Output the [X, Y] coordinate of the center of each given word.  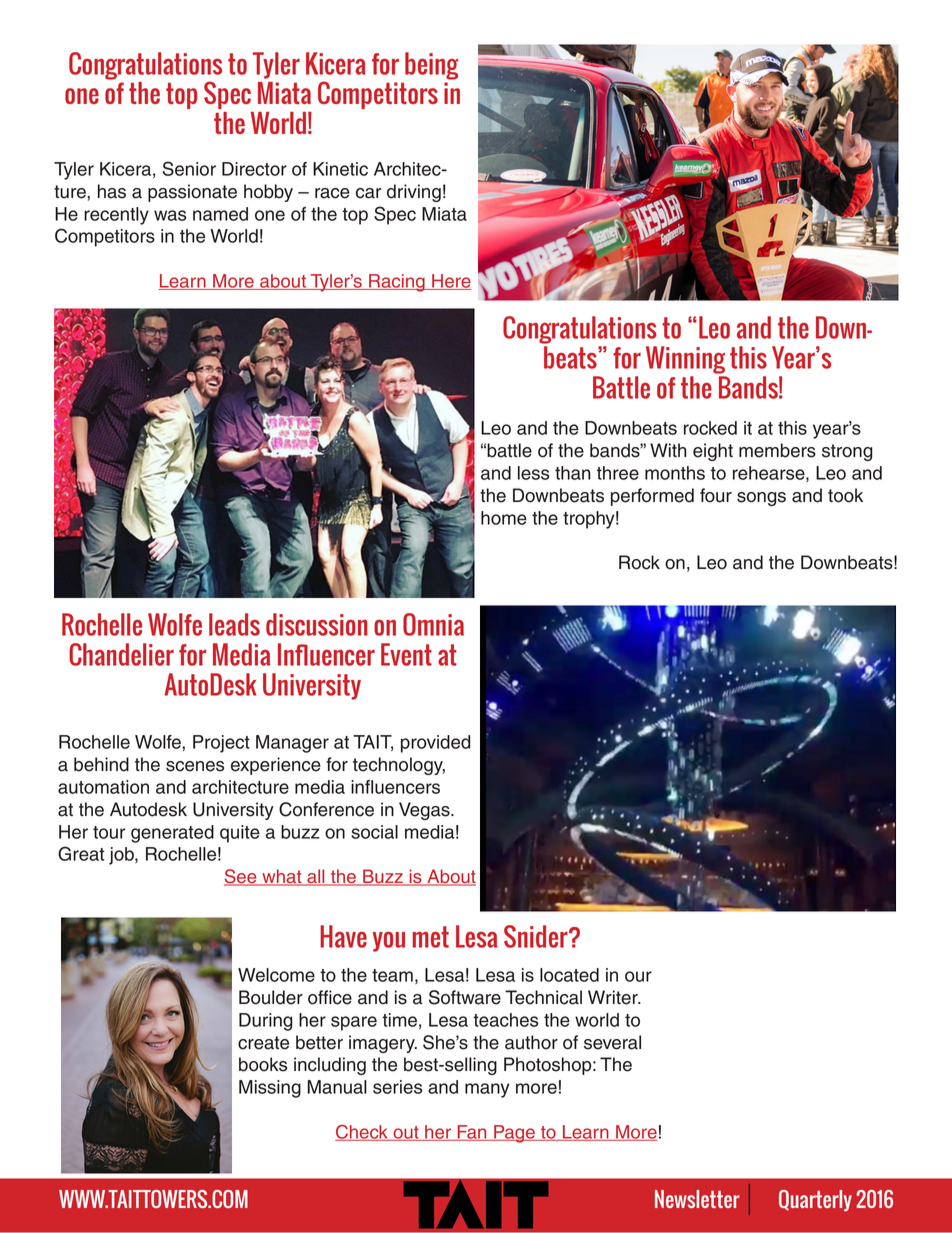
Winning [685, 360]
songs [761, 499]
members [777, 450]
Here [450, 282]
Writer [614, 997]
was [170, 215]
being [431, 66]
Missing [270, 1089]
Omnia [433, 624]
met [430, 937]
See [241, 877]
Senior [189, 168]
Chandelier [121, 654]
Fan [472, 1133]
